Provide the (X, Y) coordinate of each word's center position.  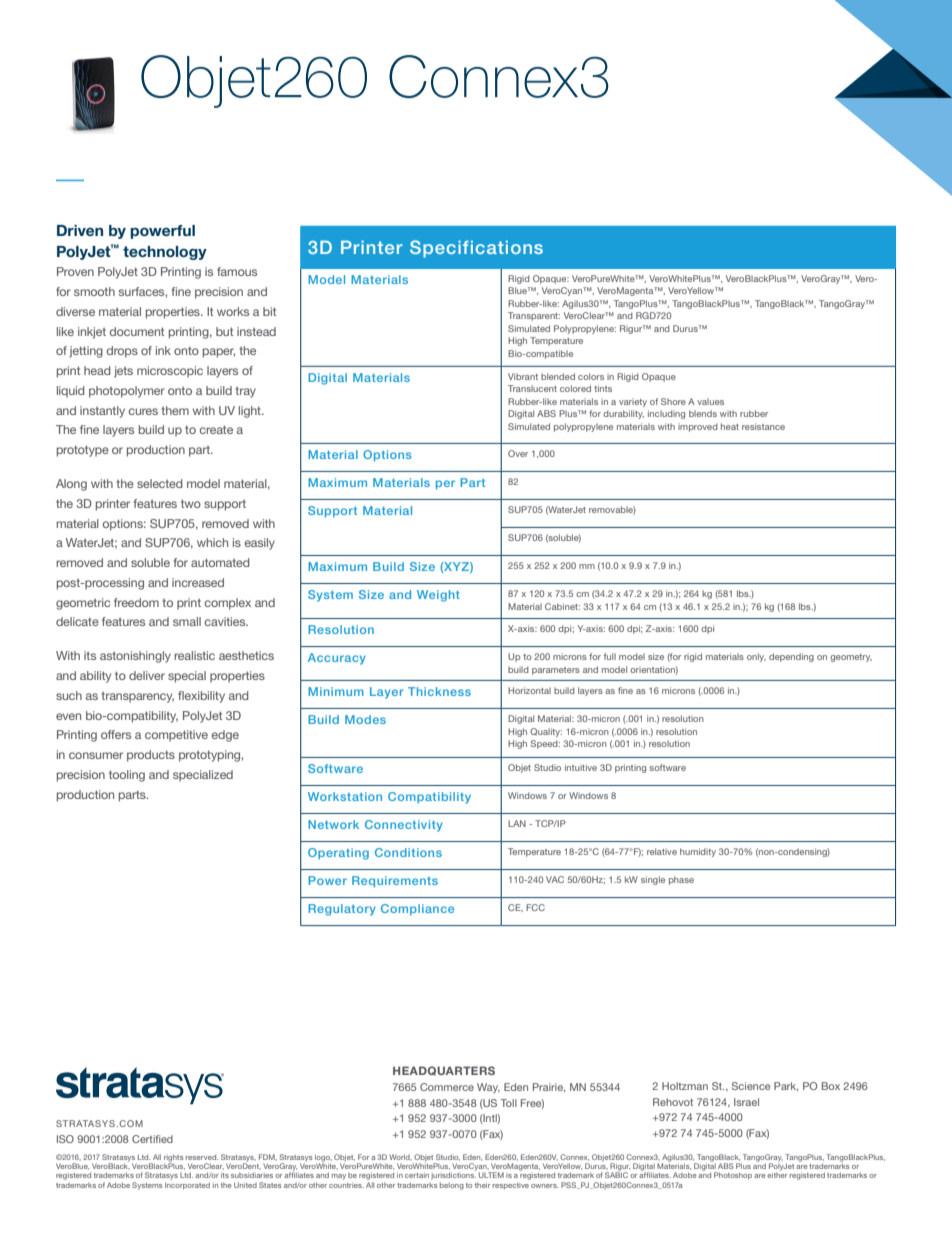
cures (143, 411)
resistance (763, 426)
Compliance (417, 909)
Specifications (476, 249)
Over (518, 453)
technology (165, 253)
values (710, 401)
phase (681, 880)
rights (173, 1159)
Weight (438, 596)
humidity (698, 852)
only (756, 657)
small (187, 621)
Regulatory (342, 910)
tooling (127, 776)
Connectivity (404, 826)
